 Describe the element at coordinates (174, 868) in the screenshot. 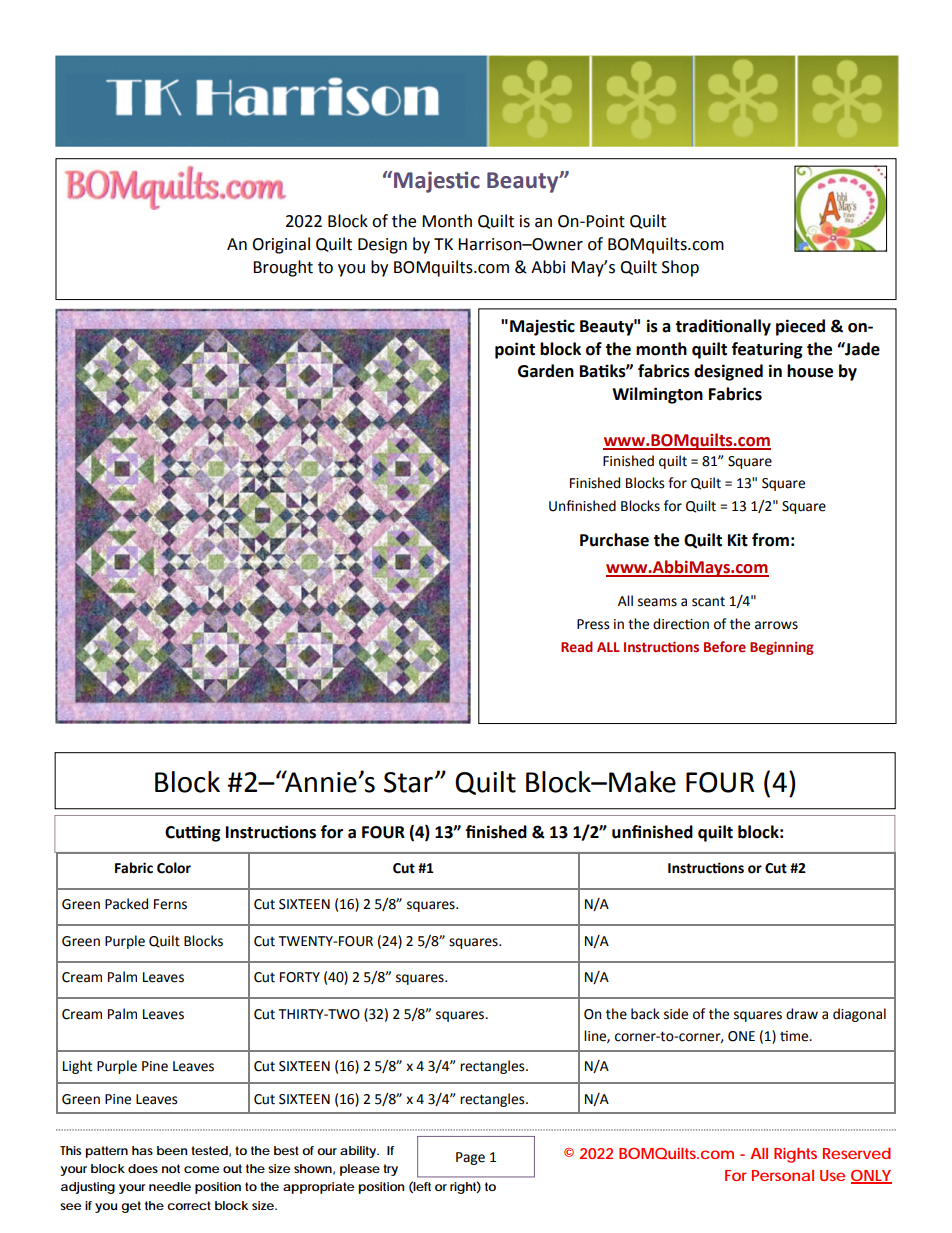

I see `Color` at that location.
